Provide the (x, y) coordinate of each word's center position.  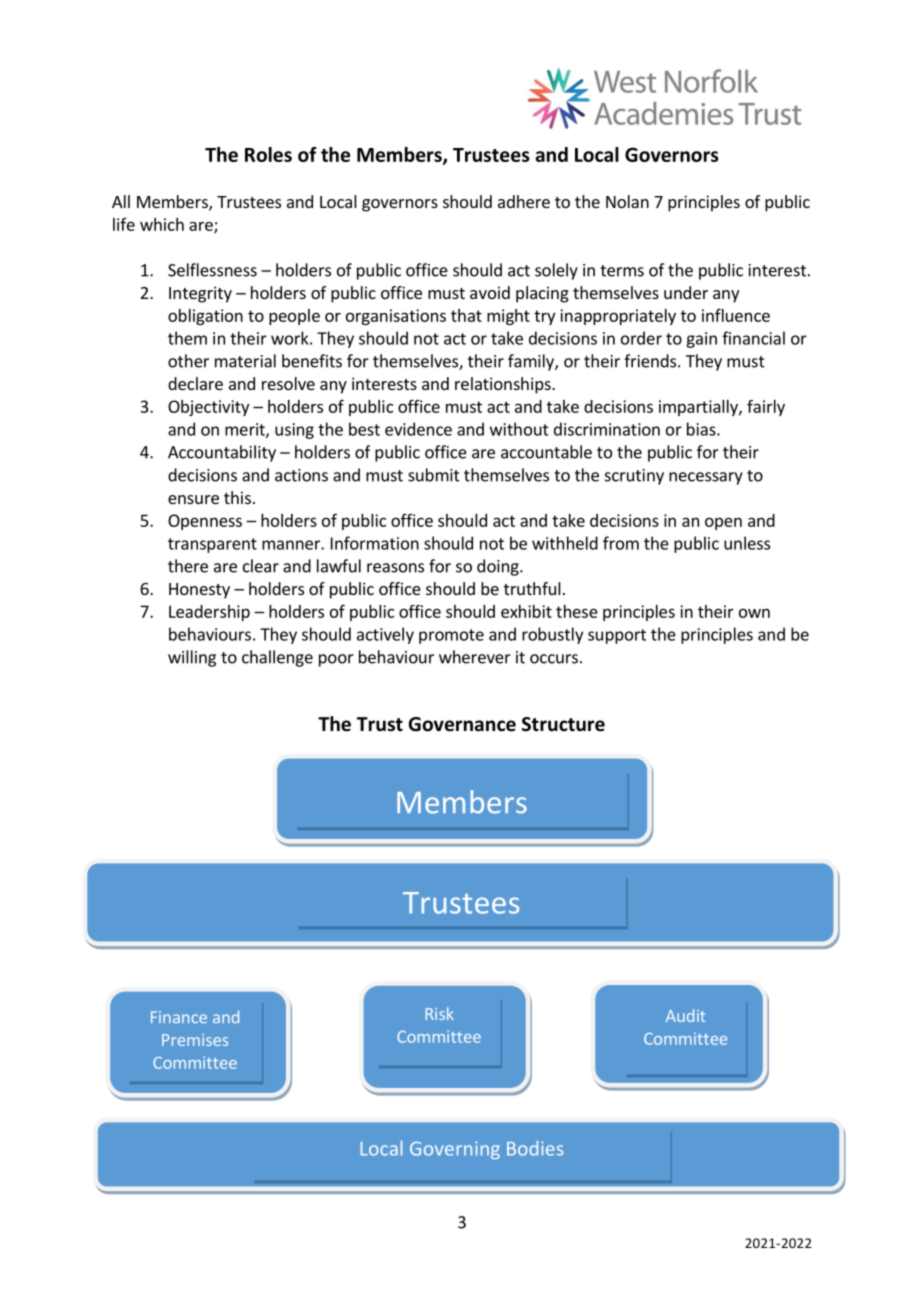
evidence (418, 429)
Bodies (535, 1148)
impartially (699, 408)
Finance (179, 1017)
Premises (195, 1040)
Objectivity (208, 408)
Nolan (627, 201)
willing (192, 658)
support (617, 636)
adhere (524, 201)
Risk (440, 1013)
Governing (455, 1150)
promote (451, 636)
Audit (685, 1015)
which (162, 224)
